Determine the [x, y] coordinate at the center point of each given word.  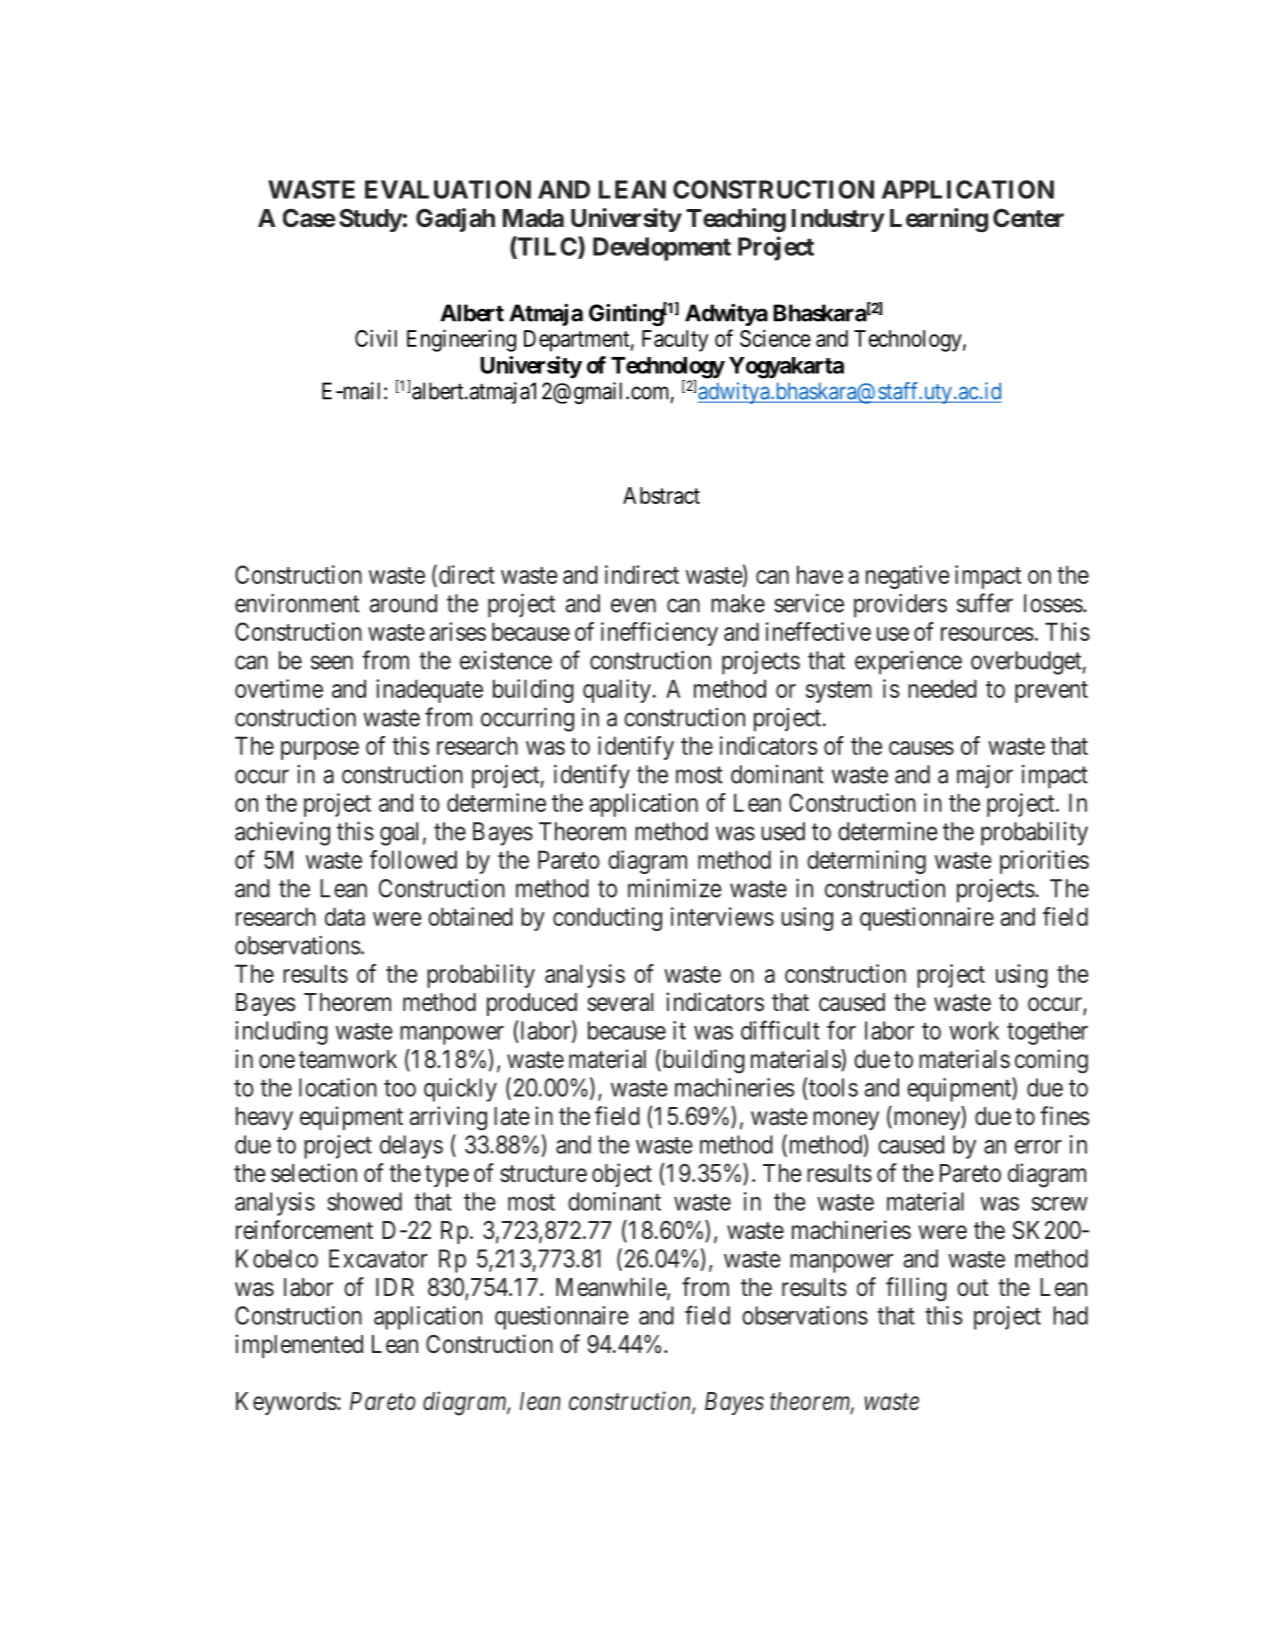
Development [662, 249]
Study [371, 220]
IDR [395, 1287]
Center [1028, 218]
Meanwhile [612, 1288]
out [972, 1287]
